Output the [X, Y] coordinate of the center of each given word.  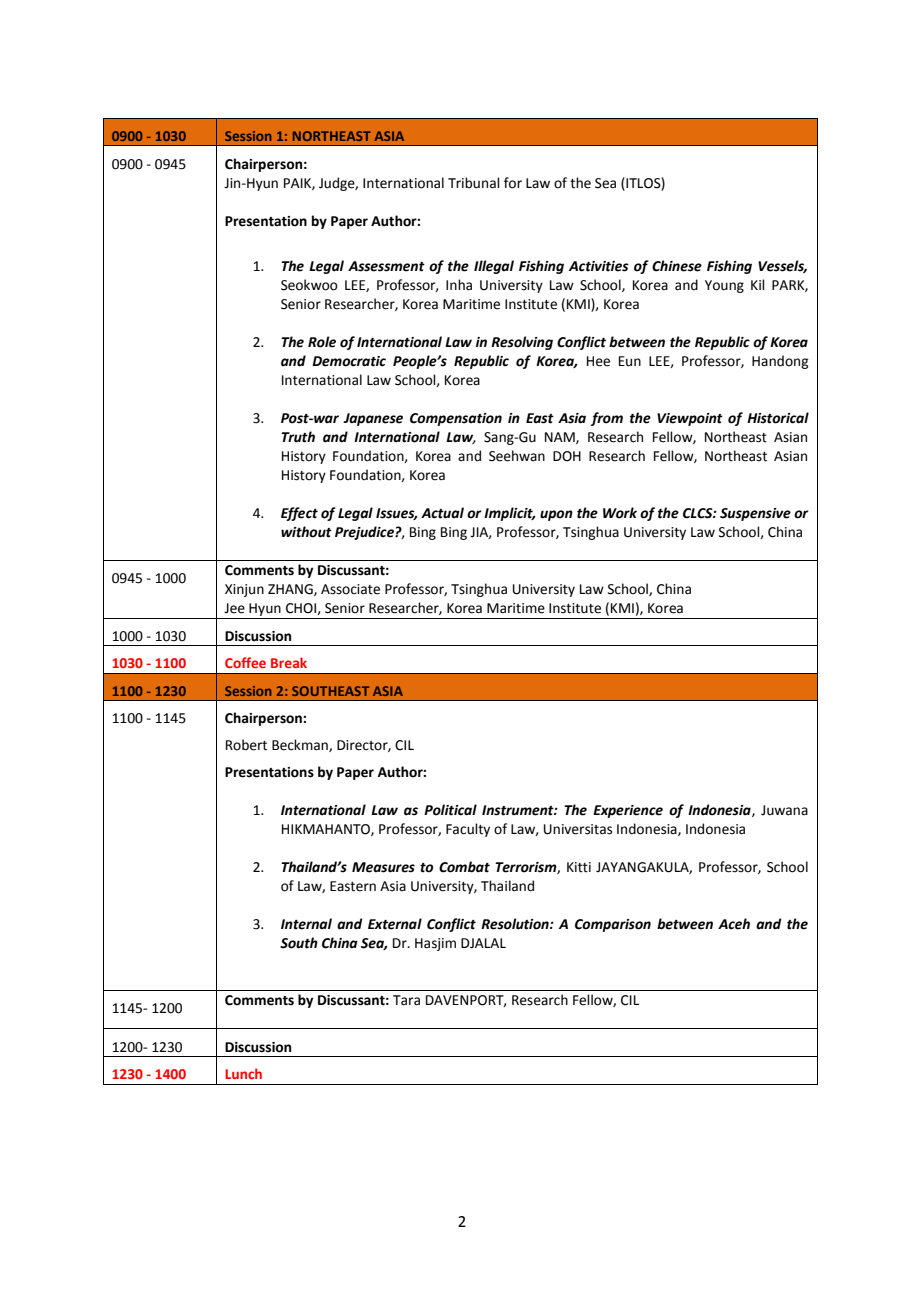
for [513, 183]
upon [556, 515]
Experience [628, 811]
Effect [299, 514]
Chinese [677, 266]
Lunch [243, 1073]
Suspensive [755, 514]
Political [450, 810]
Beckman [301, 745]
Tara [406, 1000]
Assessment [386, 266]
